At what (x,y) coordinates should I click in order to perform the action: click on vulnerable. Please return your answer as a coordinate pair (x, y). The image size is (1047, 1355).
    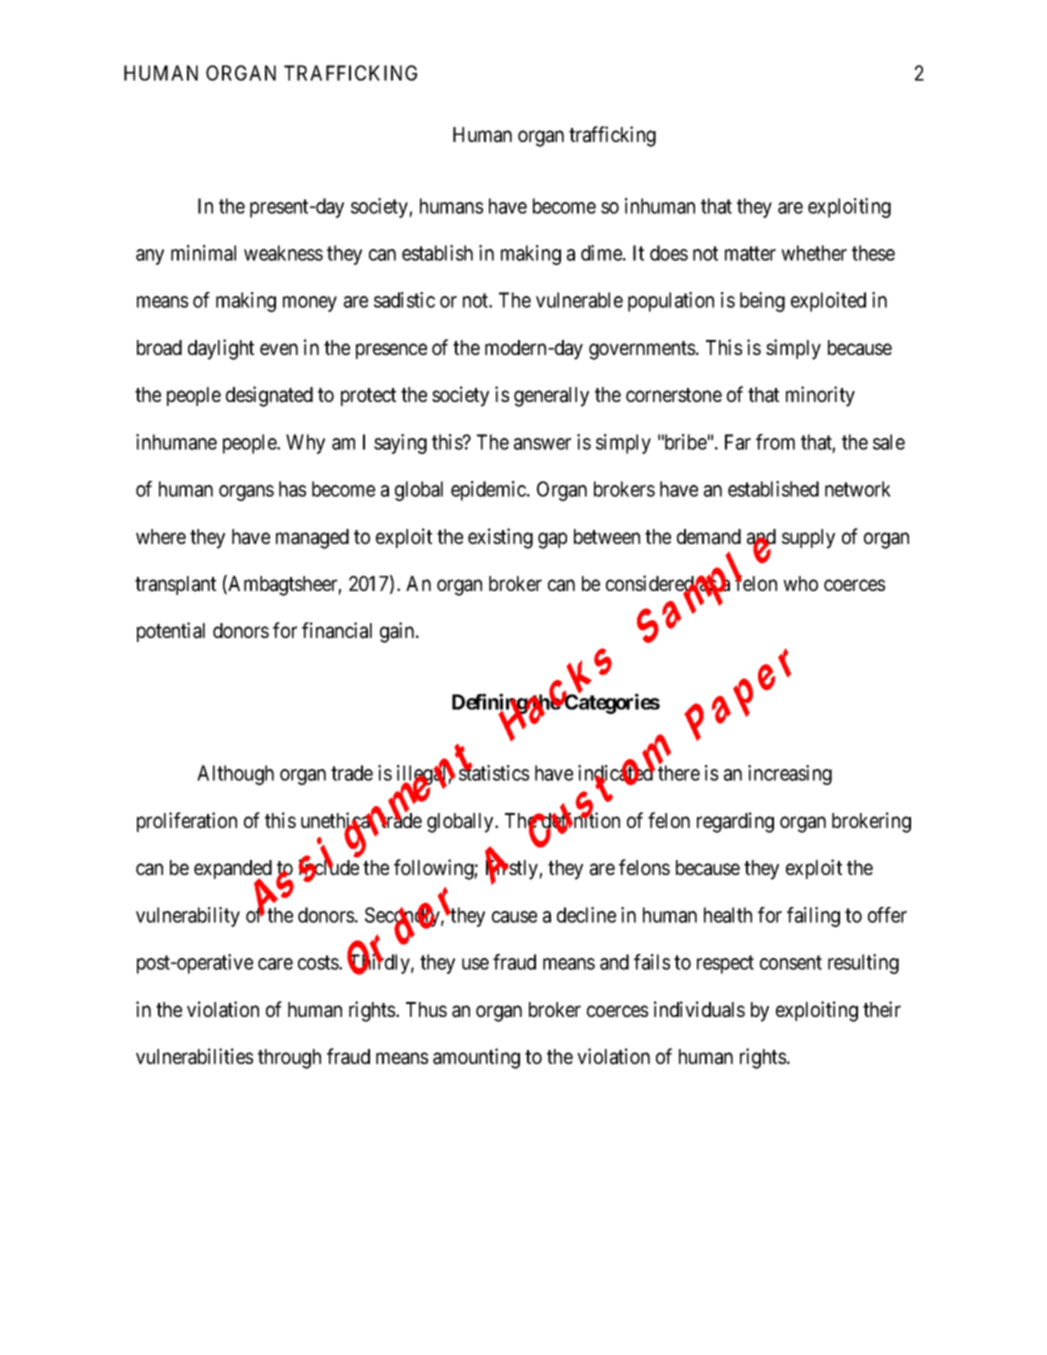
    Looking at the image, I should click on (579, 300).
